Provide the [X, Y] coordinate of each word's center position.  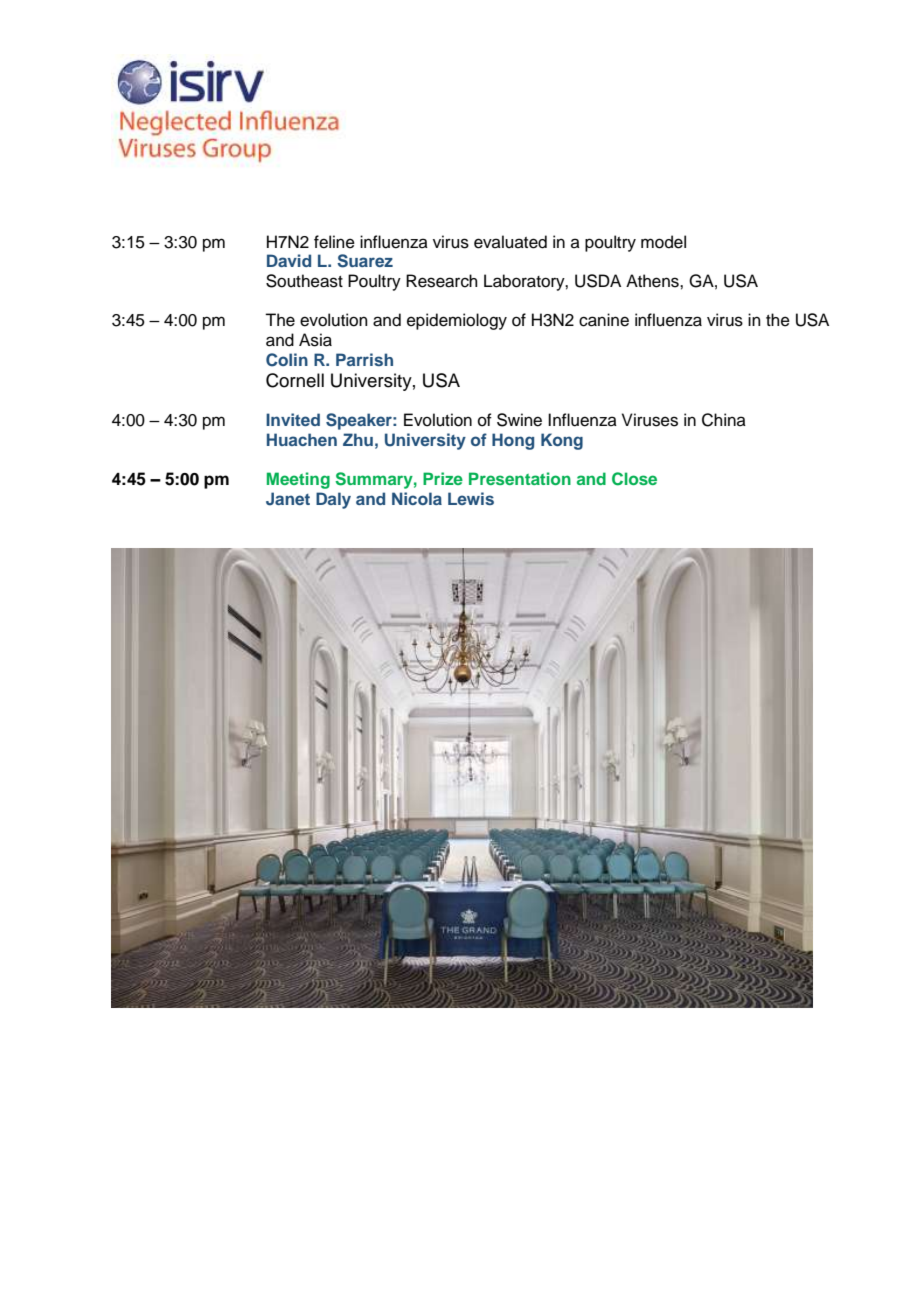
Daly [333, 500]
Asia [315, 340]
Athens [653, 281]
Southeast [304, 281]
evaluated [510, 242]
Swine [519, 420]
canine [604, 320]
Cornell [295, 380]
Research [442, 281]
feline [334, 242]
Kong [562, 441]
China [724, 420]
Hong [513, 441]
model [663, 242]
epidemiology [457, 321]
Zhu [358, 439]
